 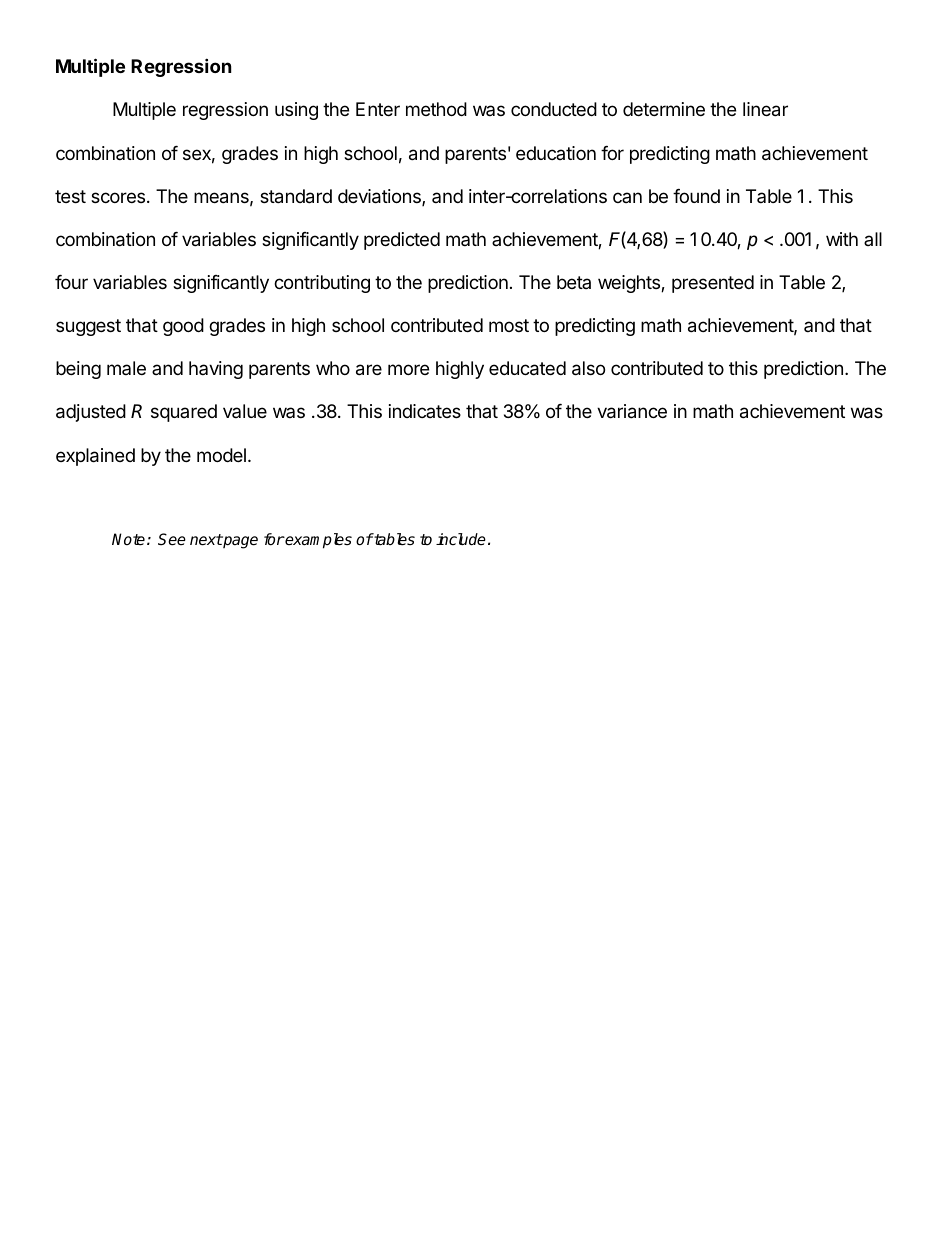 What do you see at coordinates (172, 539) in the screenshot?
I see `See` at bounding box center [172, 539].
